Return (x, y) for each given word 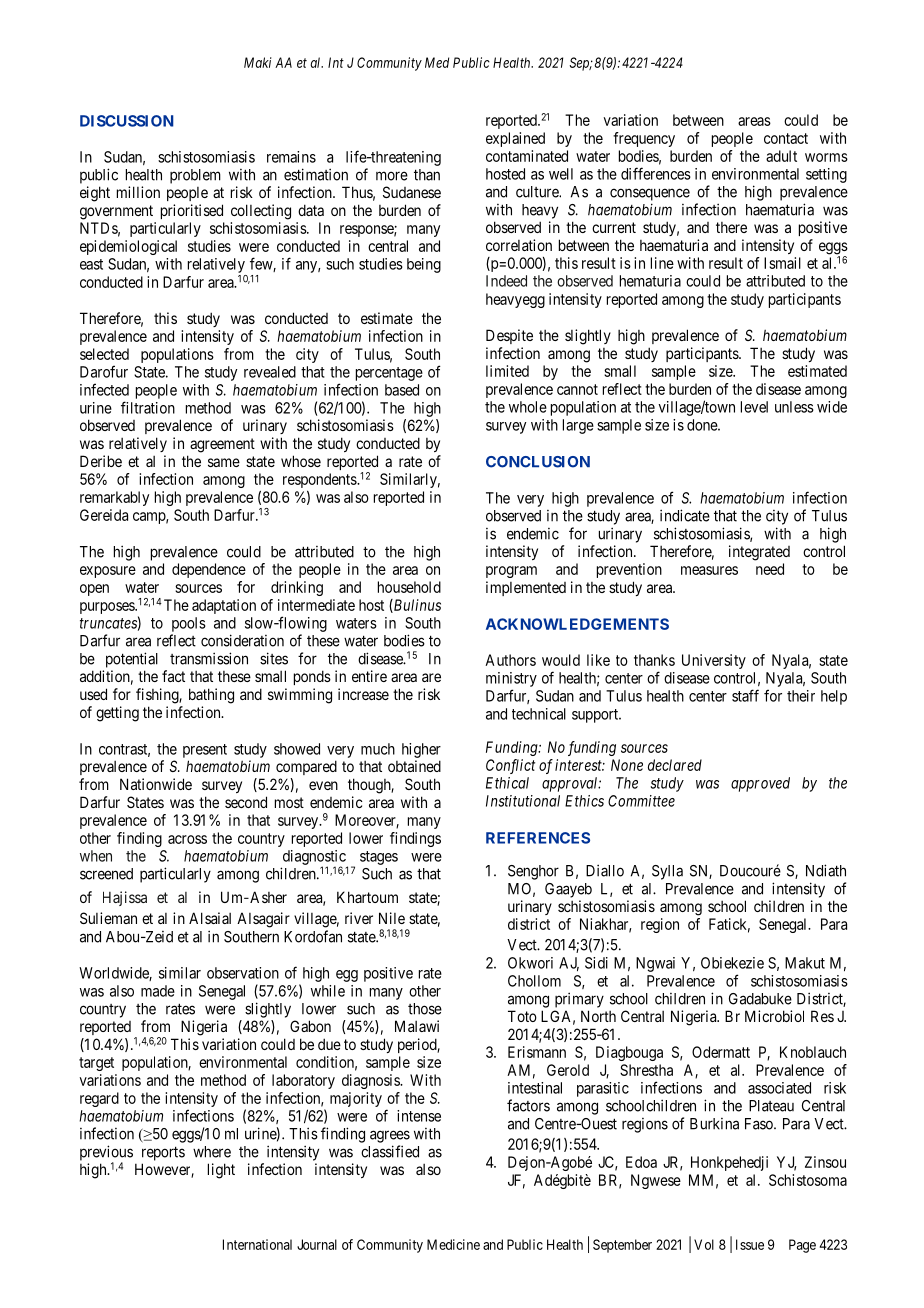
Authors (510, 660)
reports (163, 1153)
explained (515, 139)
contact (786, 138)
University (714, 661)
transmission (209, 658)
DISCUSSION (127, 121)
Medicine (453, 1244)
